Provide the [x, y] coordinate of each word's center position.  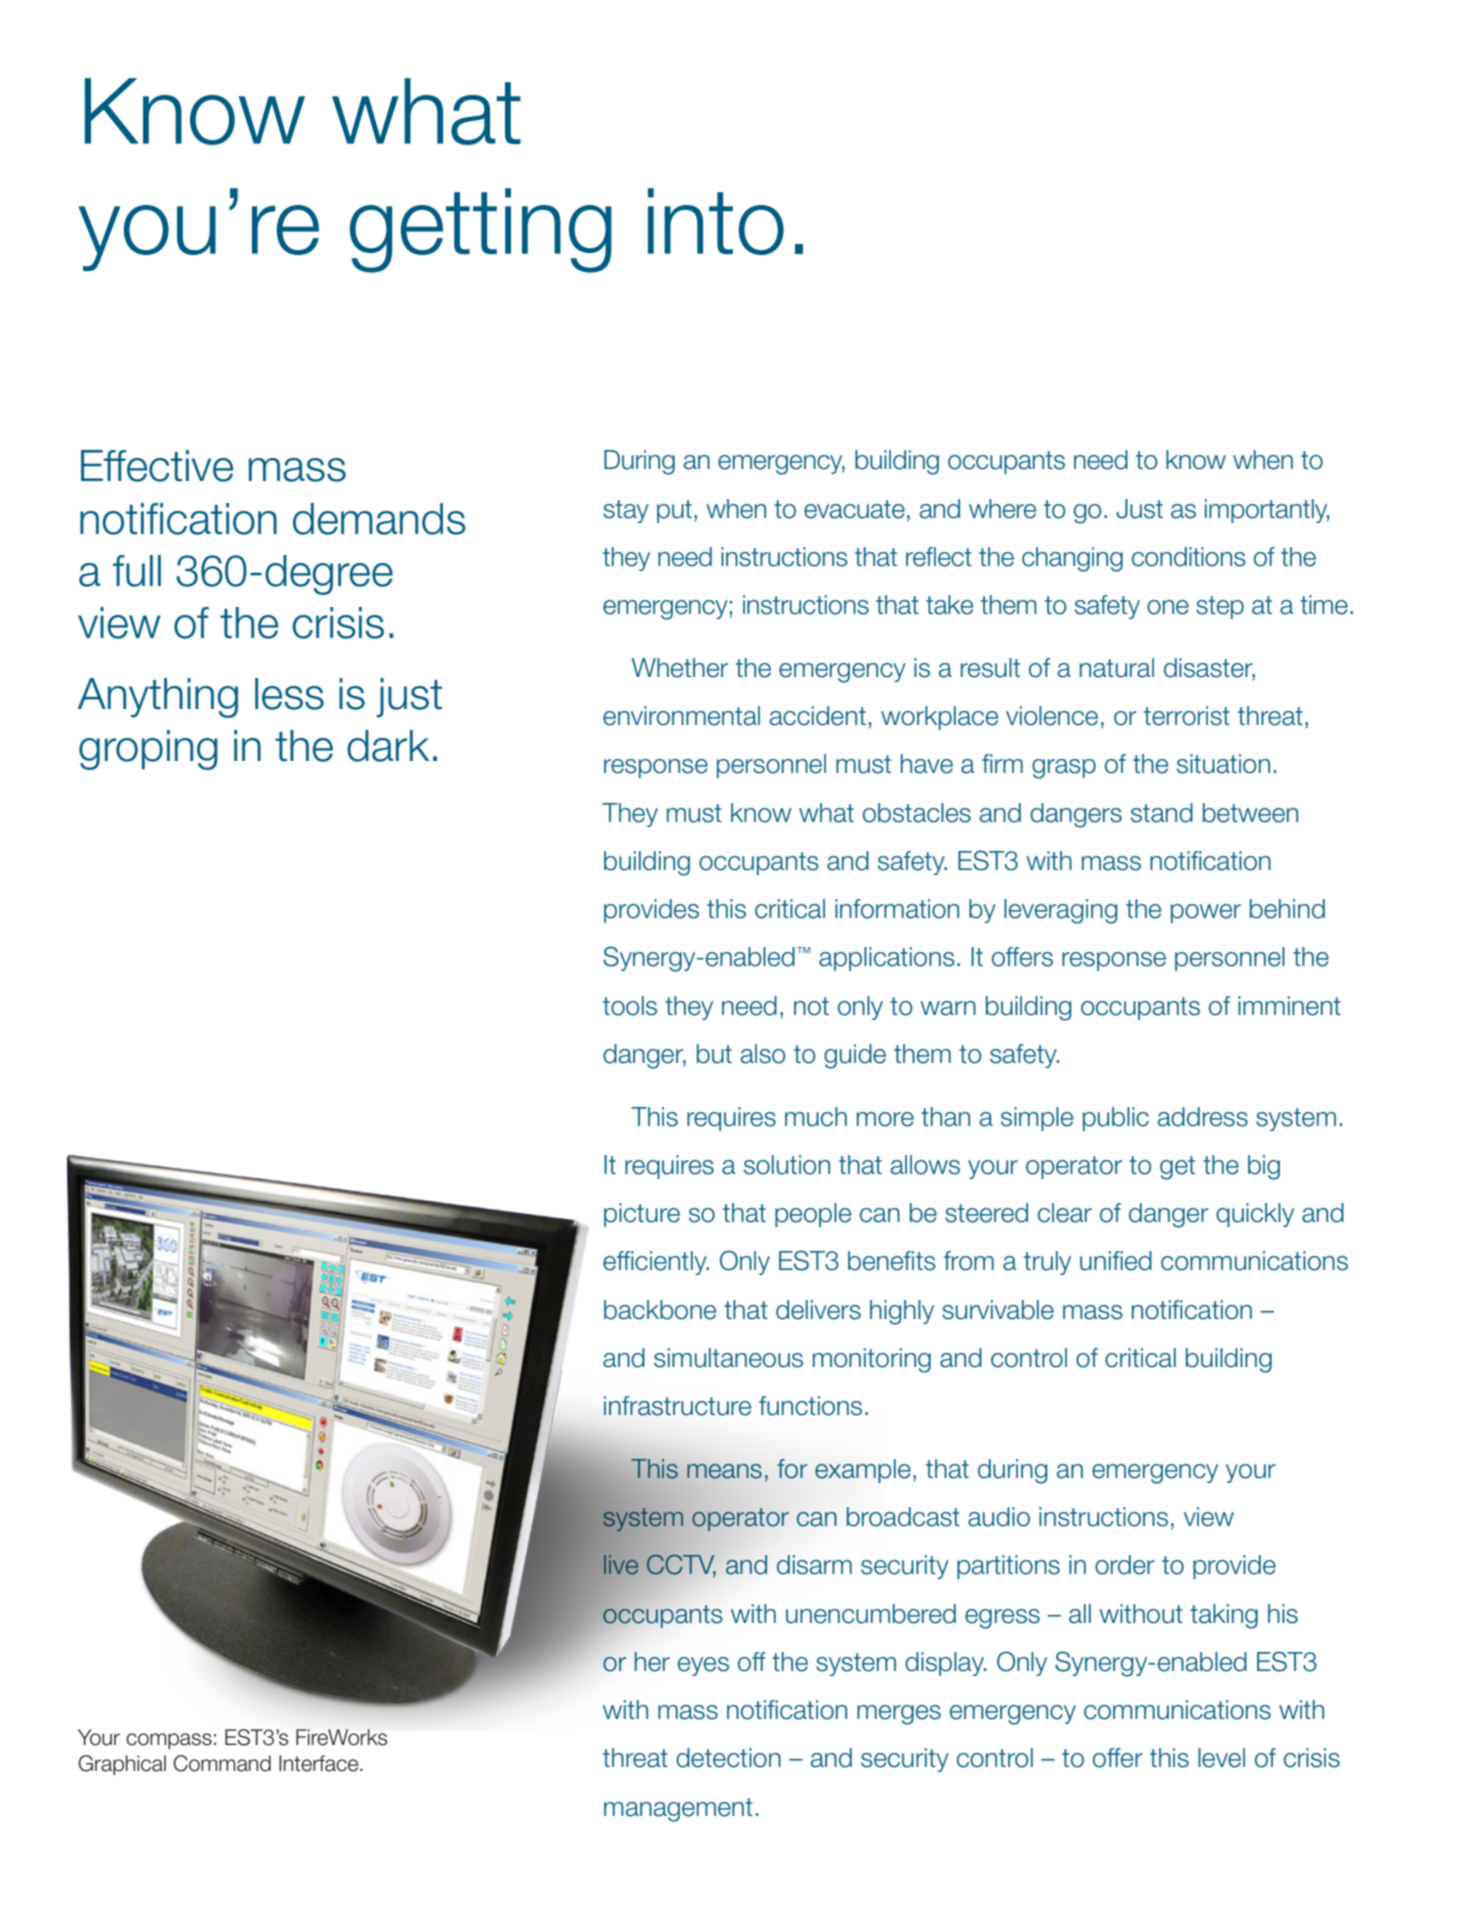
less [289, 694]
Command [222, 1763]
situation [1223, 764]
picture [642, 1215]
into [716, 221]
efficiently [656, 1263]
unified [1116, 1261]
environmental [681, 716]
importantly [1267, 511]
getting [481, 230]
